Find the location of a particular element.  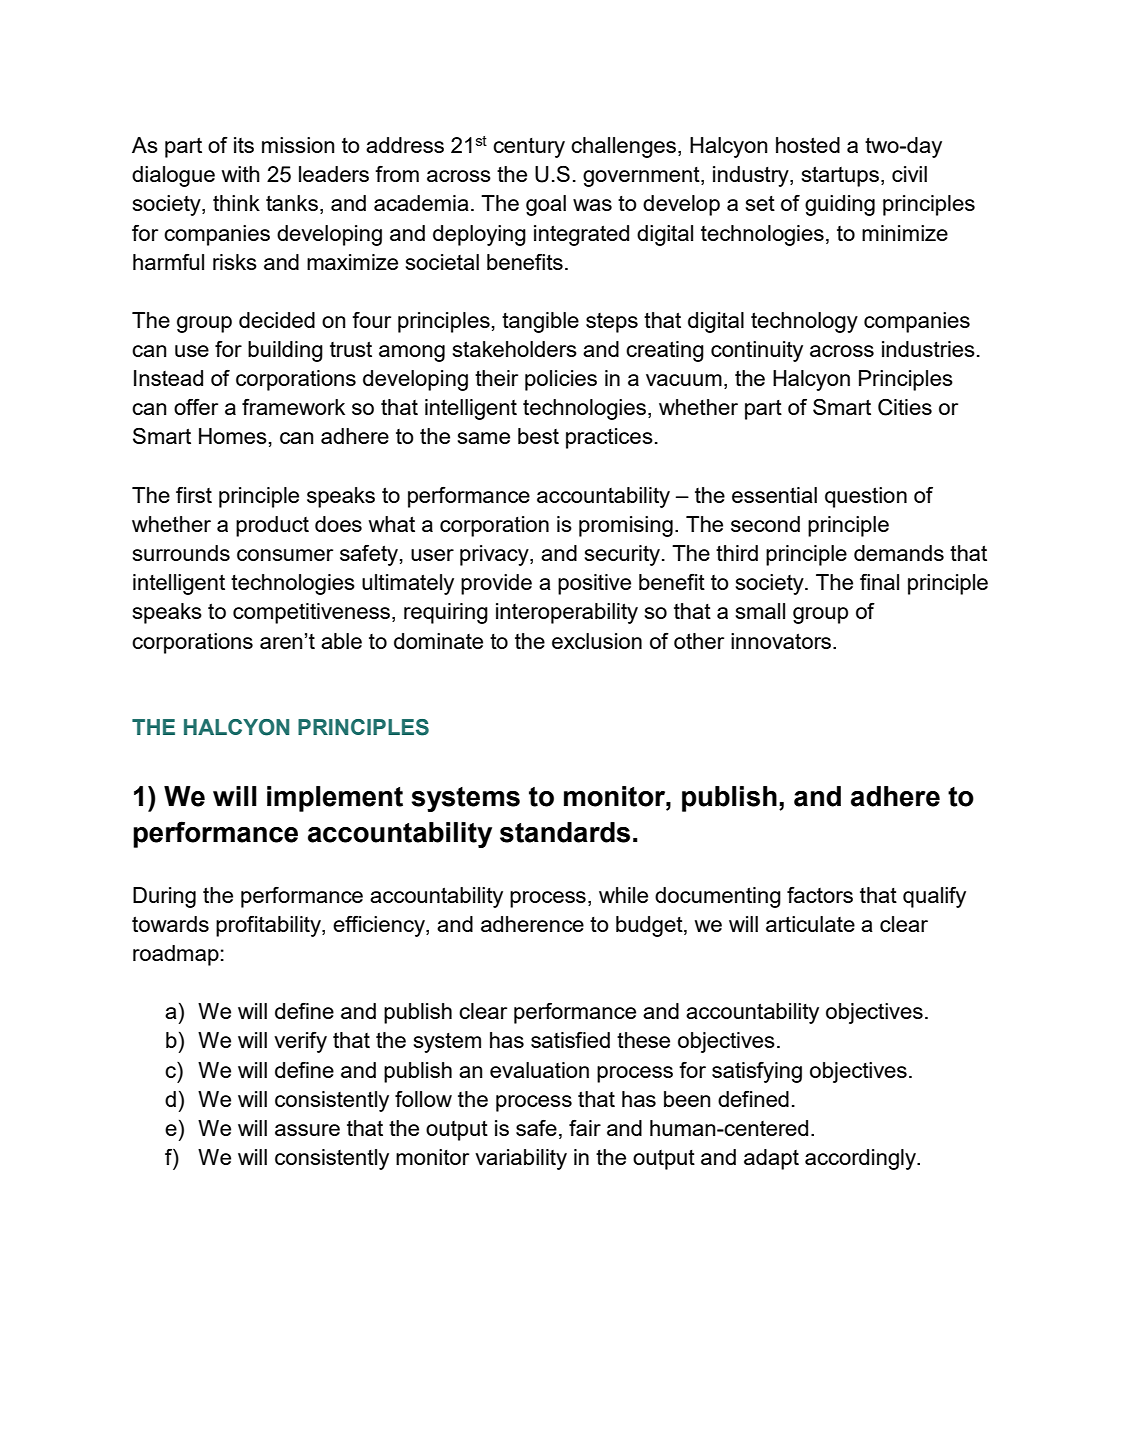

goal is located at coordinates (546, 205).
